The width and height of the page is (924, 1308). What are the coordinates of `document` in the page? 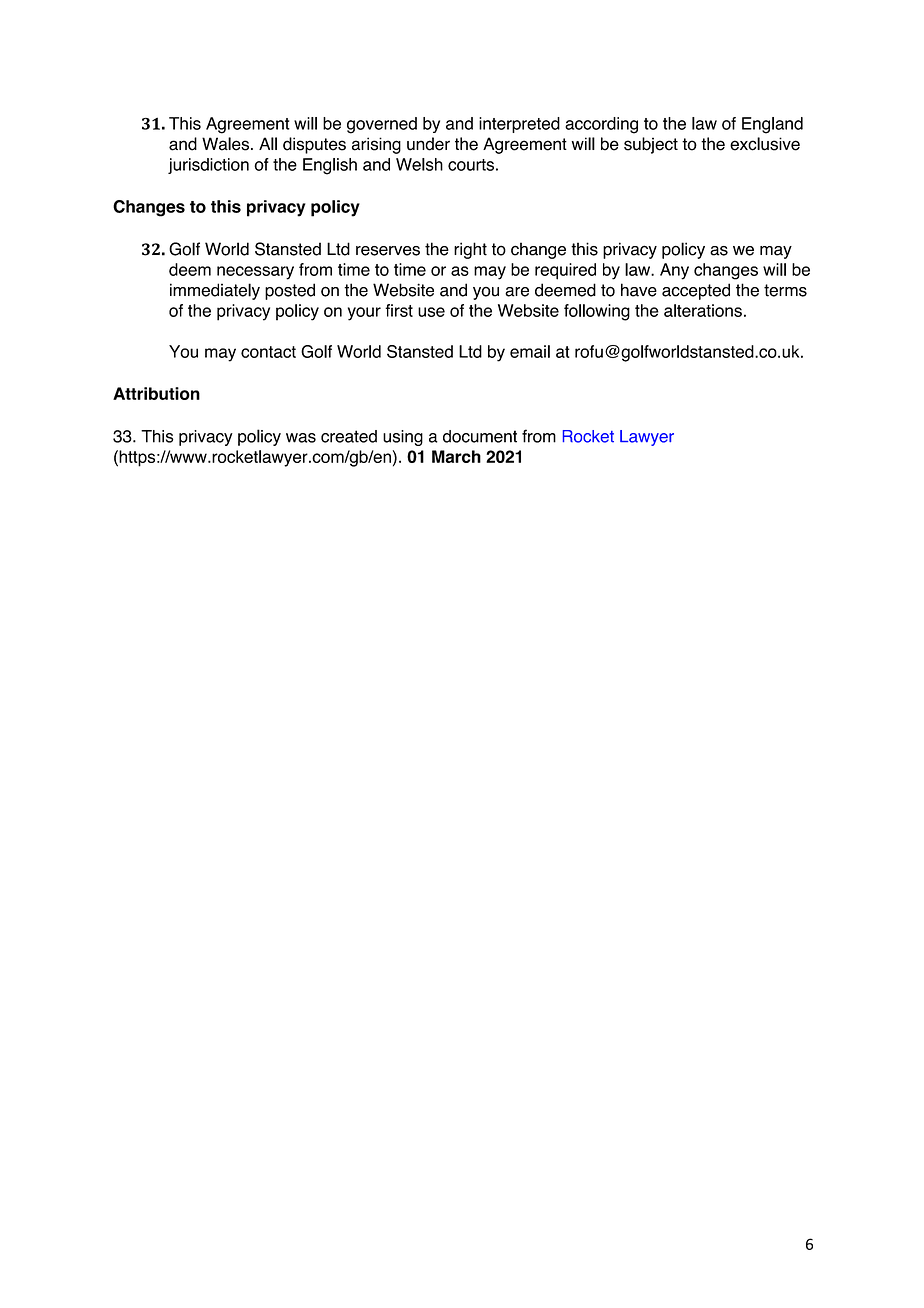 It's located at (480, 436).
